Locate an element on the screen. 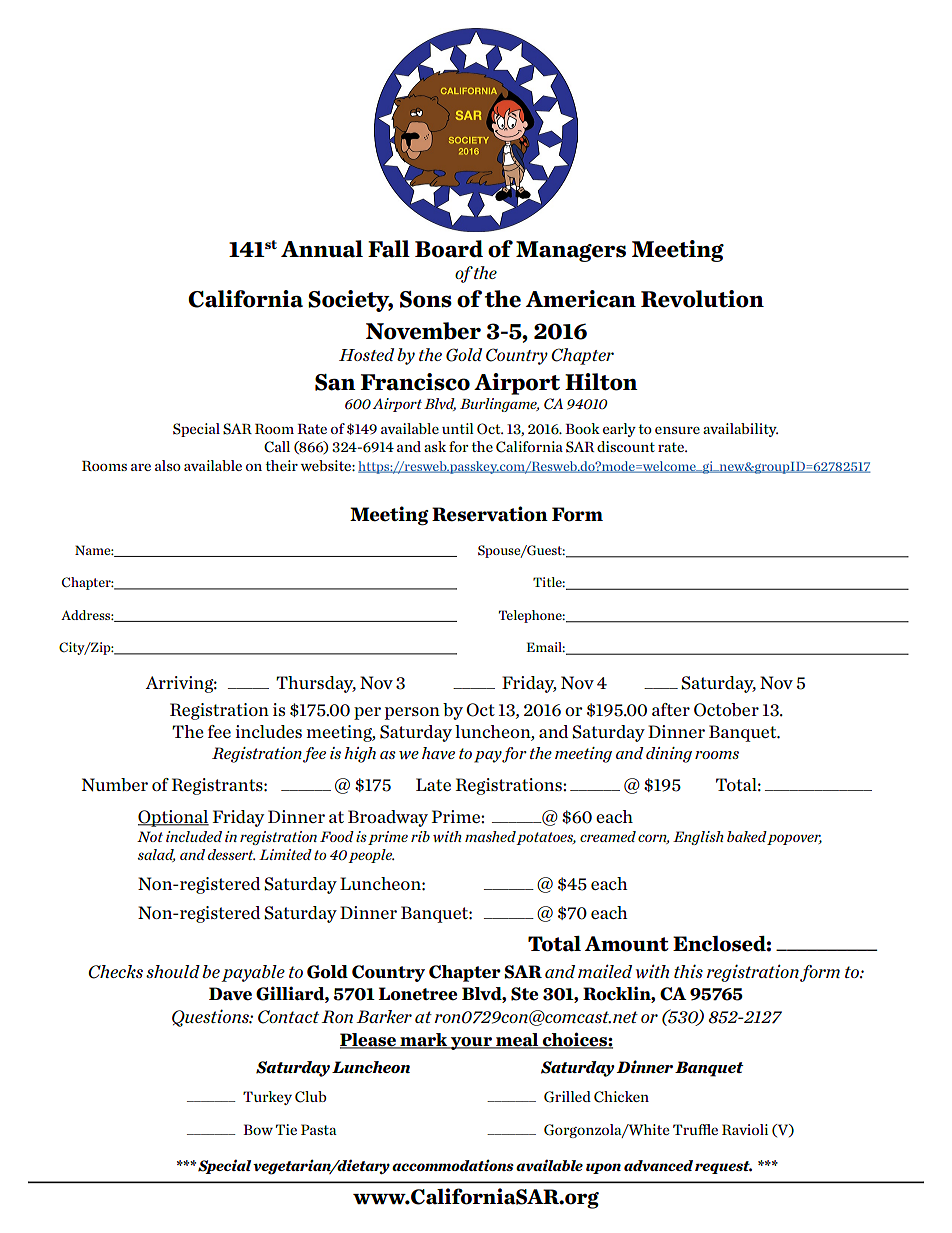 The width and height of the screenshot is (952, 1233). availability is located at coordinates (740, 430).
